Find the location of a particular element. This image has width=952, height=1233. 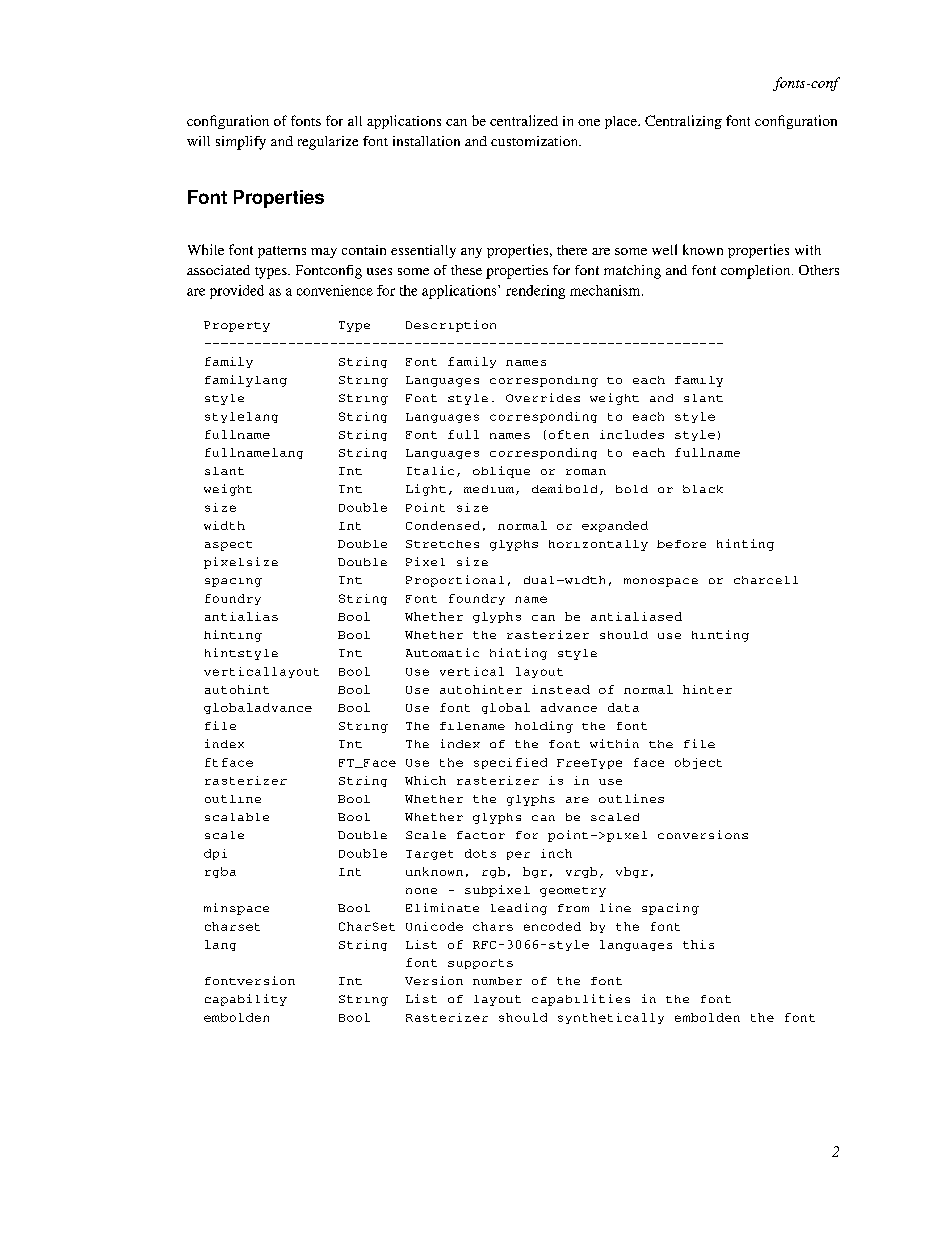

number is located at coordinates (497, 981).
